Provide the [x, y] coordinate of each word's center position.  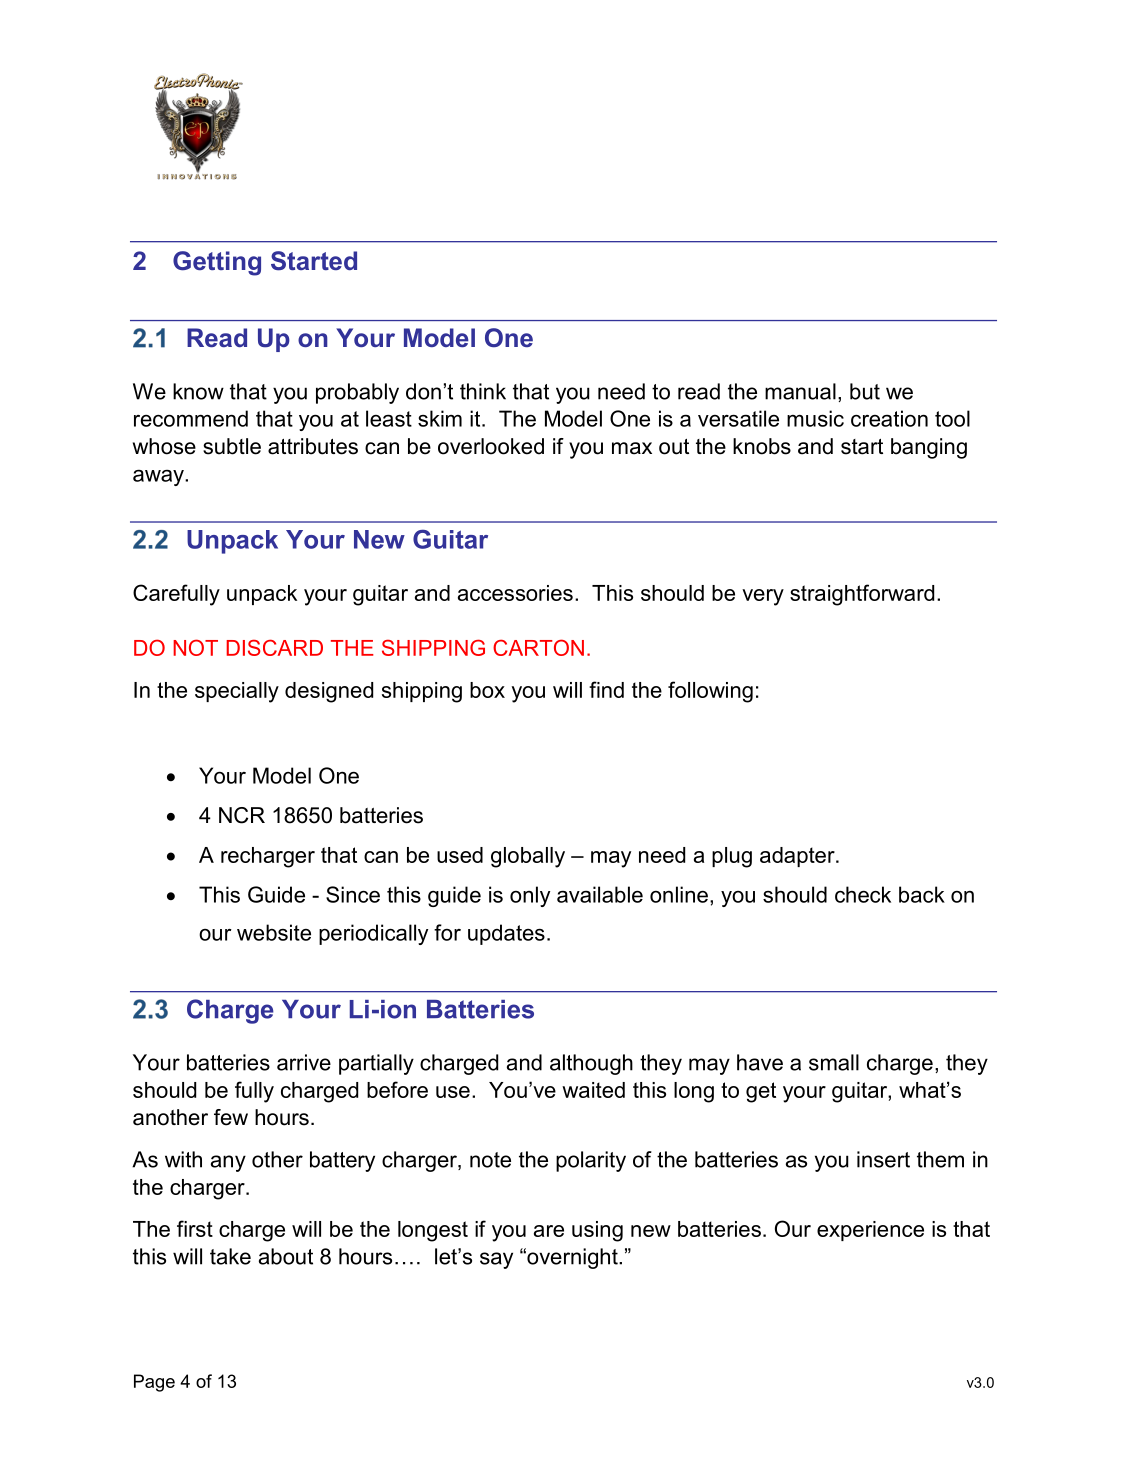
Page [154, 1383]
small [834, 1062]
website [274, 932]
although [591, 1064]
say [496, 1260]
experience [870, 1231]
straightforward [862, 595]
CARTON [538, 647]
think [483, 391]
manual [800, 391]
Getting [217, 263]
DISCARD [274, 647]
